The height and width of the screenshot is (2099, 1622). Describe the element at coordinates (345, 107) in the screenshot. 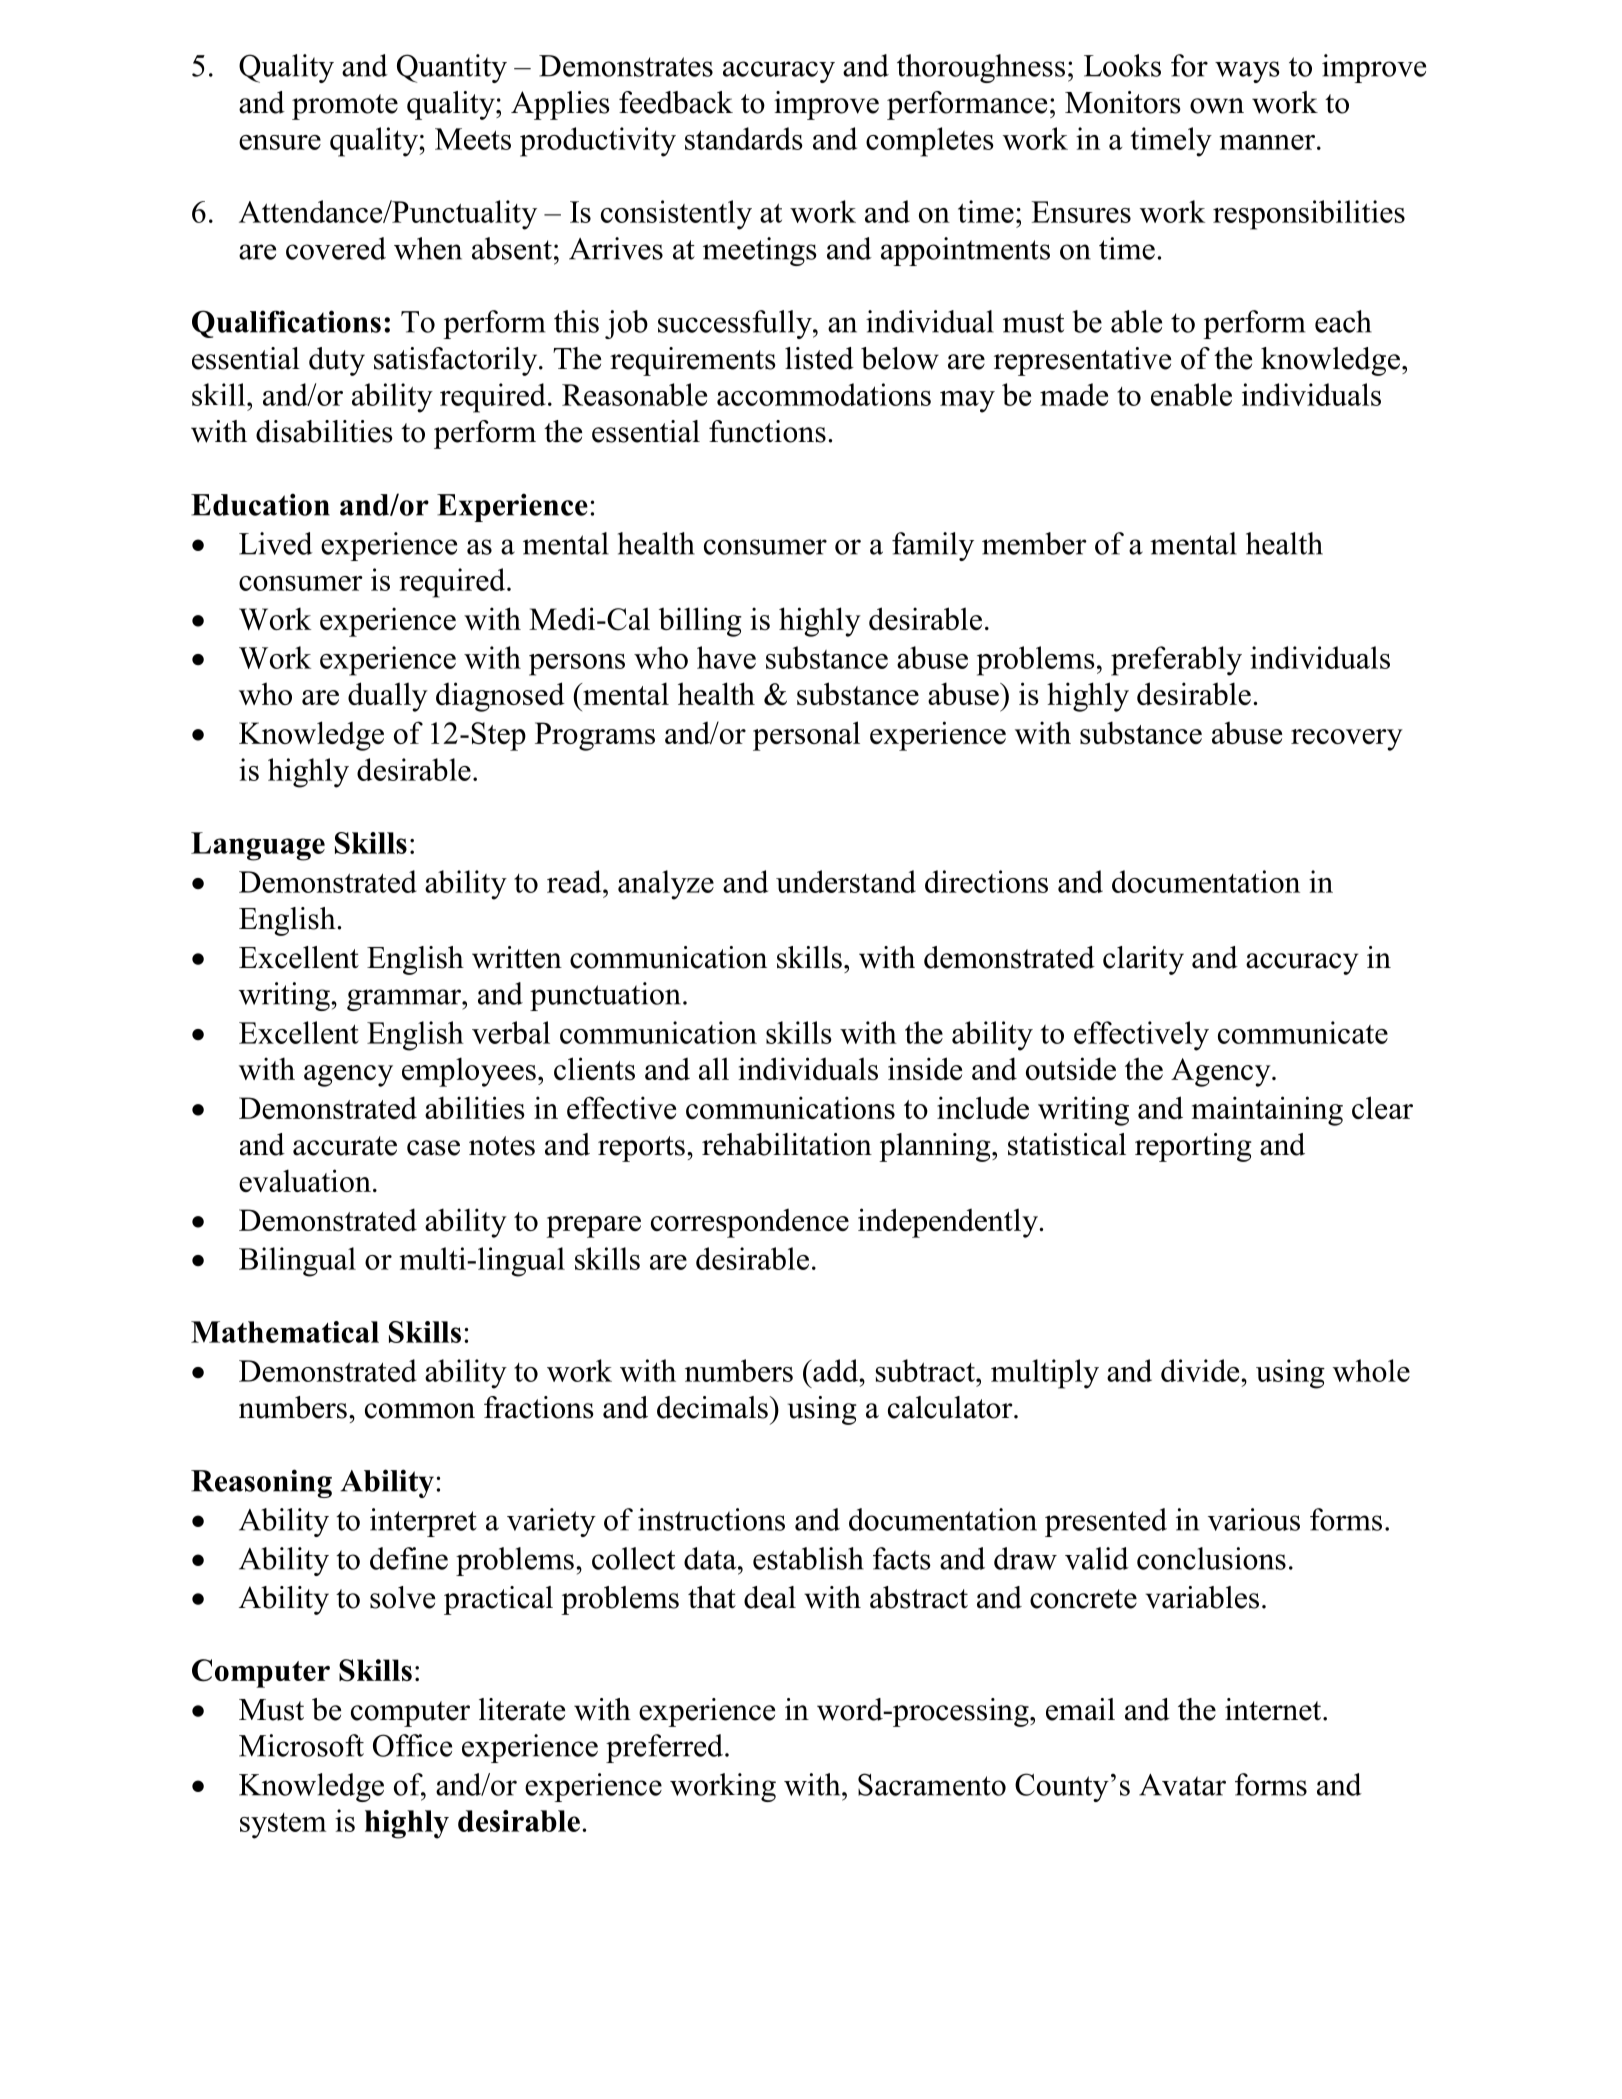

I see `promote` at that location.
